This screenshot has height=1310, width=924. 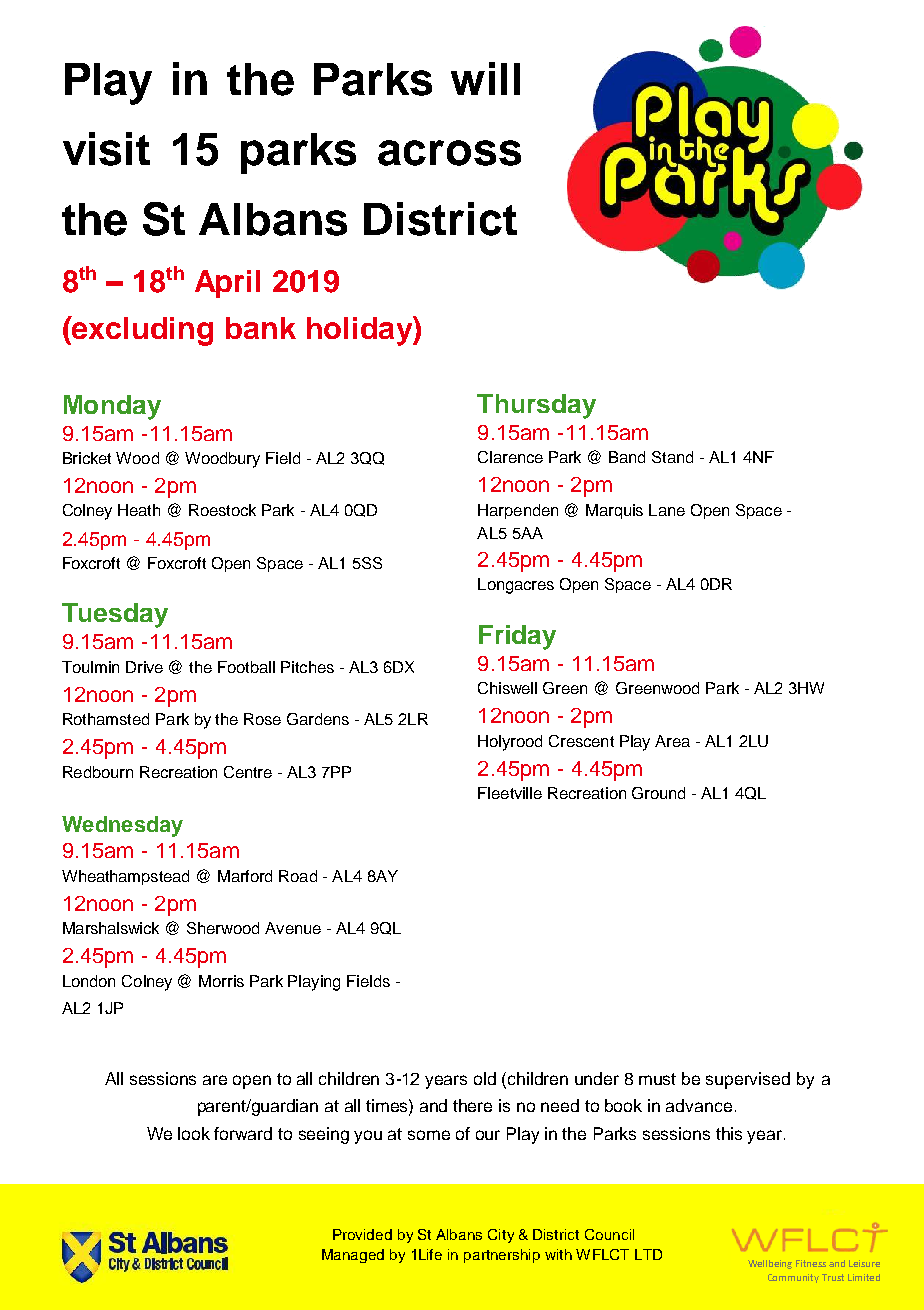 I want to click on Area, so click(x=672, y=741).
